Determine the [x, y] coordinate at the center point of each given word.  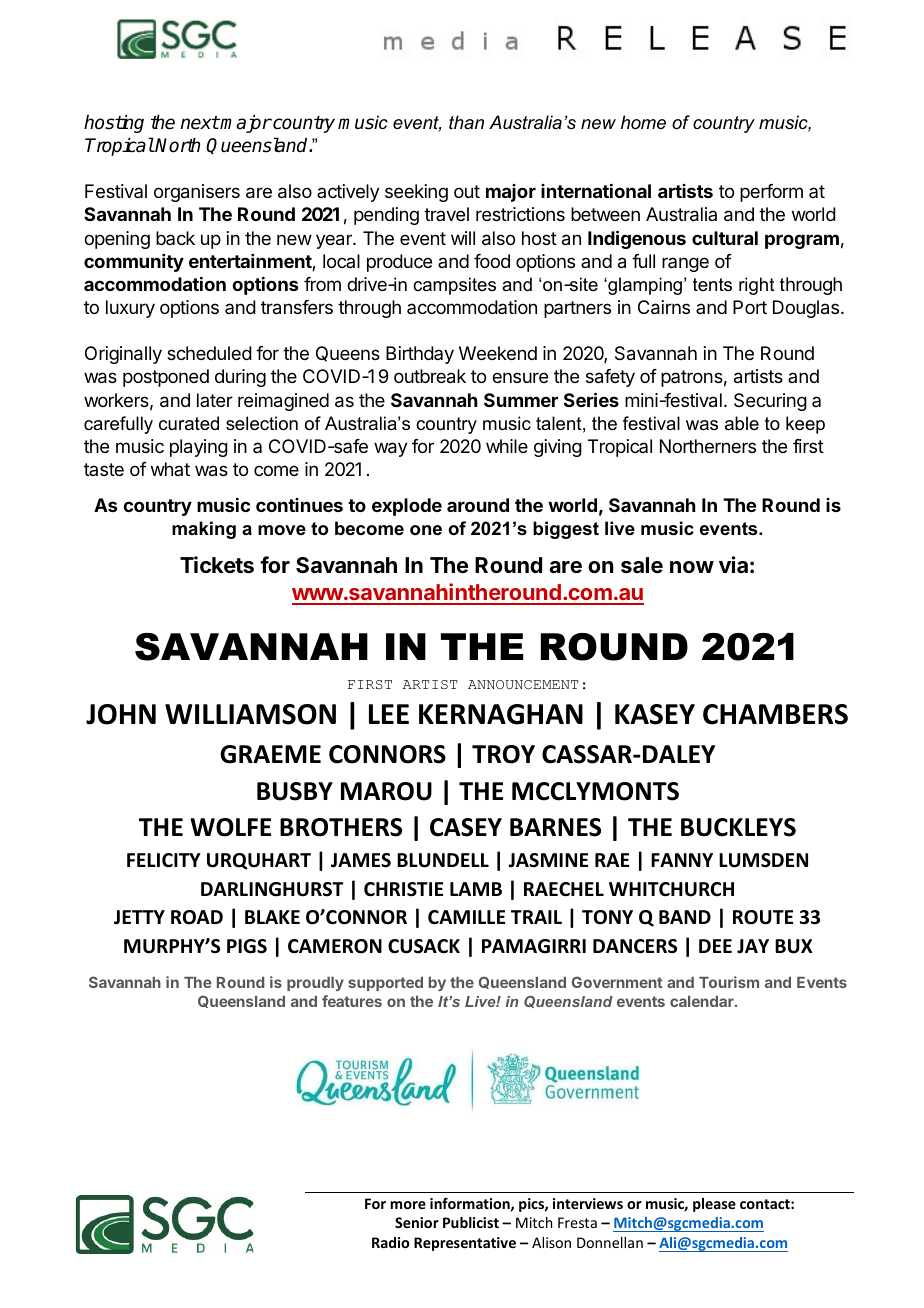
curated [189, 423]
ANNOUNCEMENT [523, 685]
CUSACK [424, 946]
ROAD [197, 917]
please [714, 1205]
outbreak [430, 376]
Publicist [471, 1222]
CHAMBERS [775, 714]
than [466, 122]
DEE [715, 946]
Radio [390, 1242]
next [200, 123]
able [742, 423]
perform [771, 193]
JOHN [121, 714]
